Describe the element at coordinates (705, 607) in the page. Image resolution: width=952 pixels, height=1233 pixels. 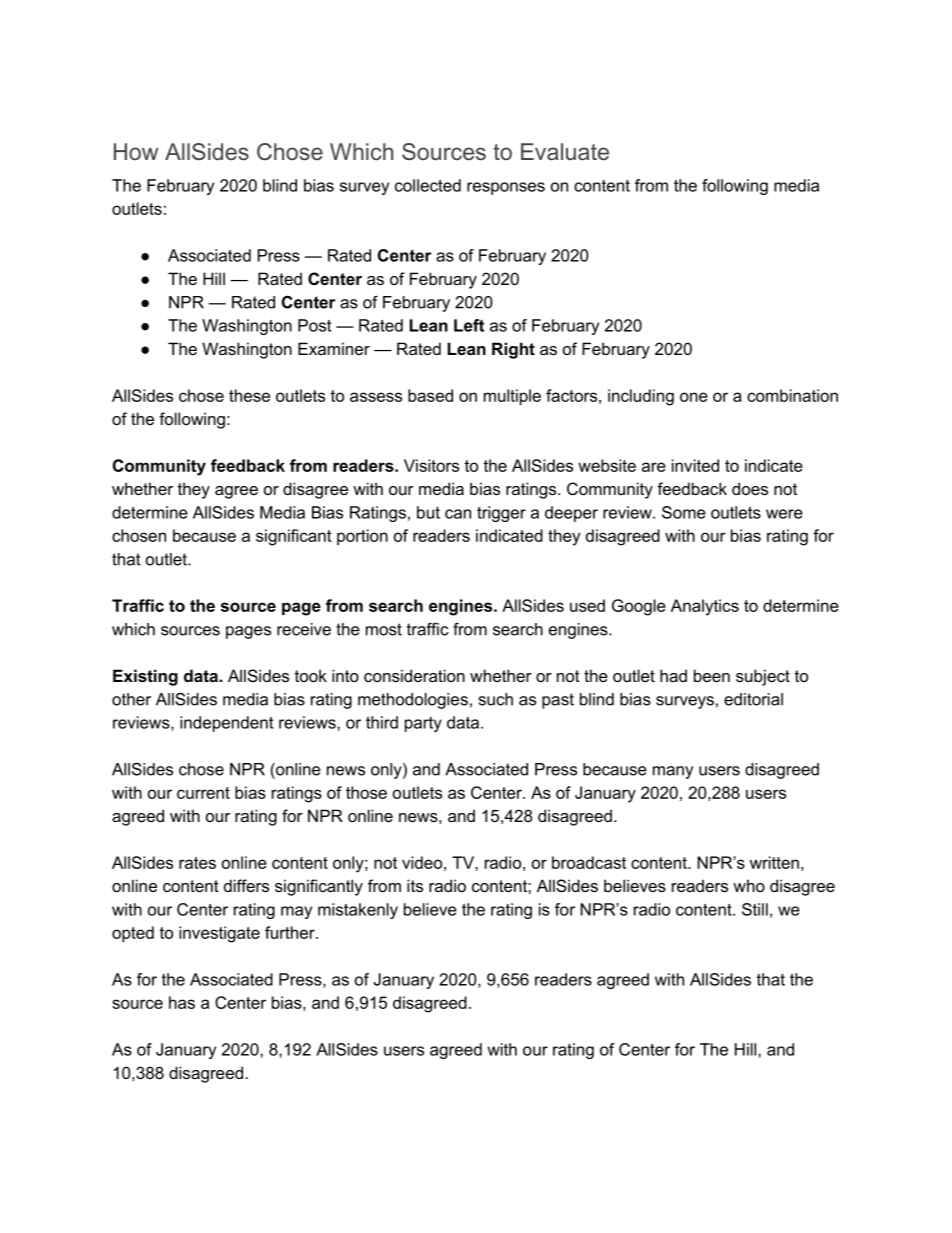
I see `Analytics` at that location.
